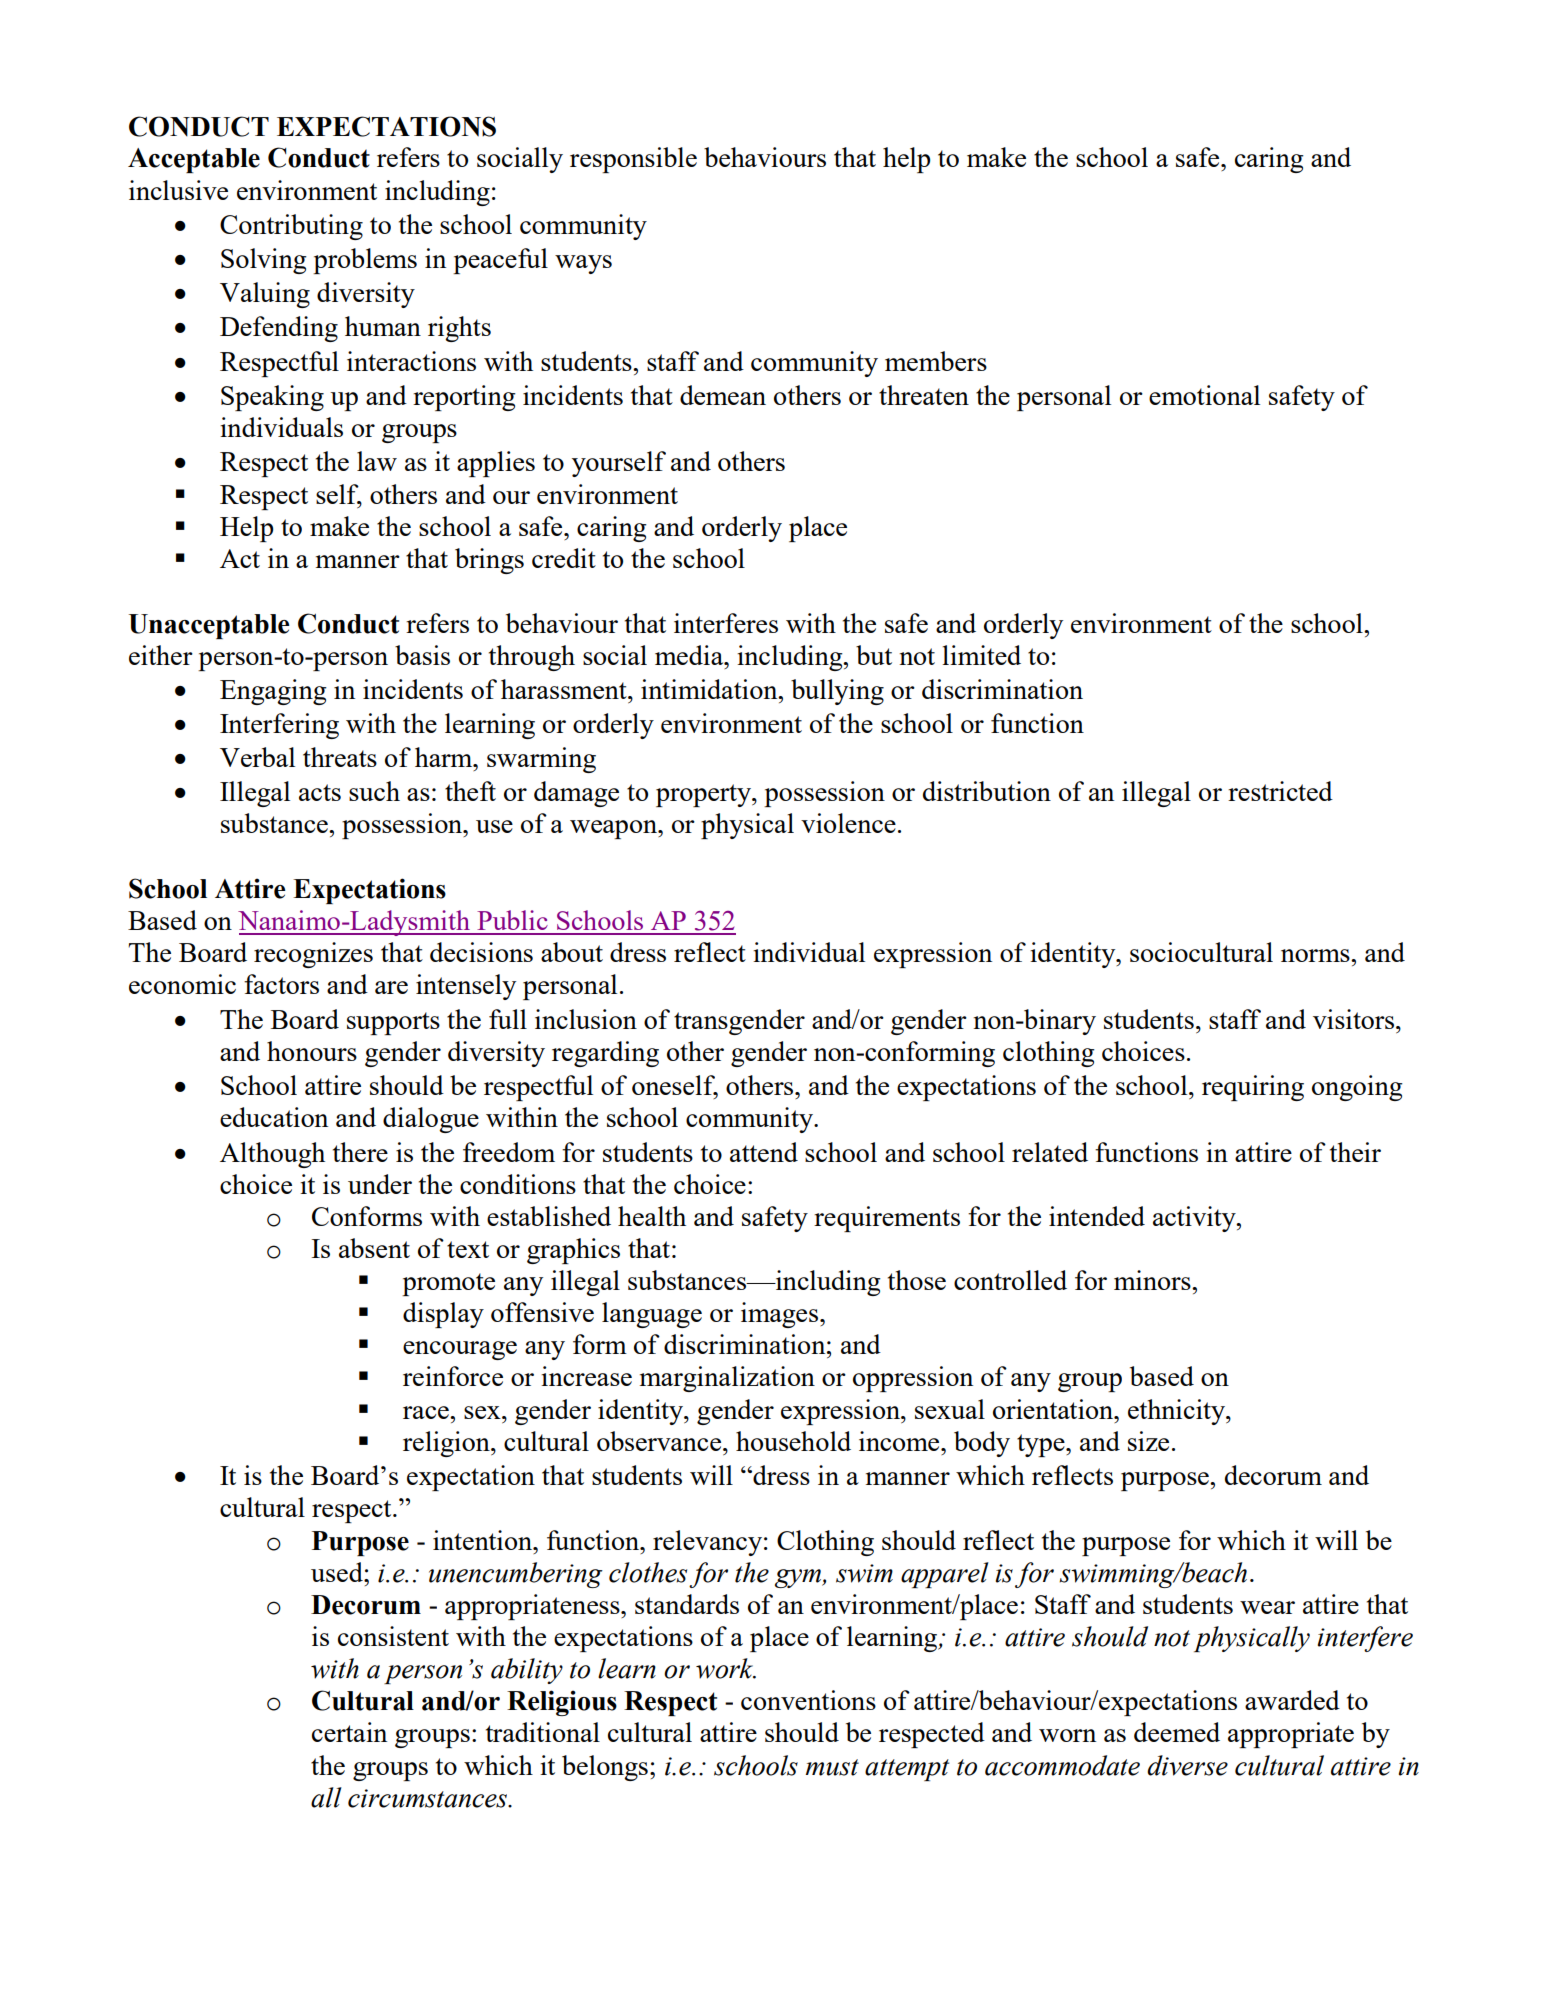 This screenshot has height=2014, width=1556. Describe the element at coordinates (281, 984) in the screenshot. I see `factors` at that location.
